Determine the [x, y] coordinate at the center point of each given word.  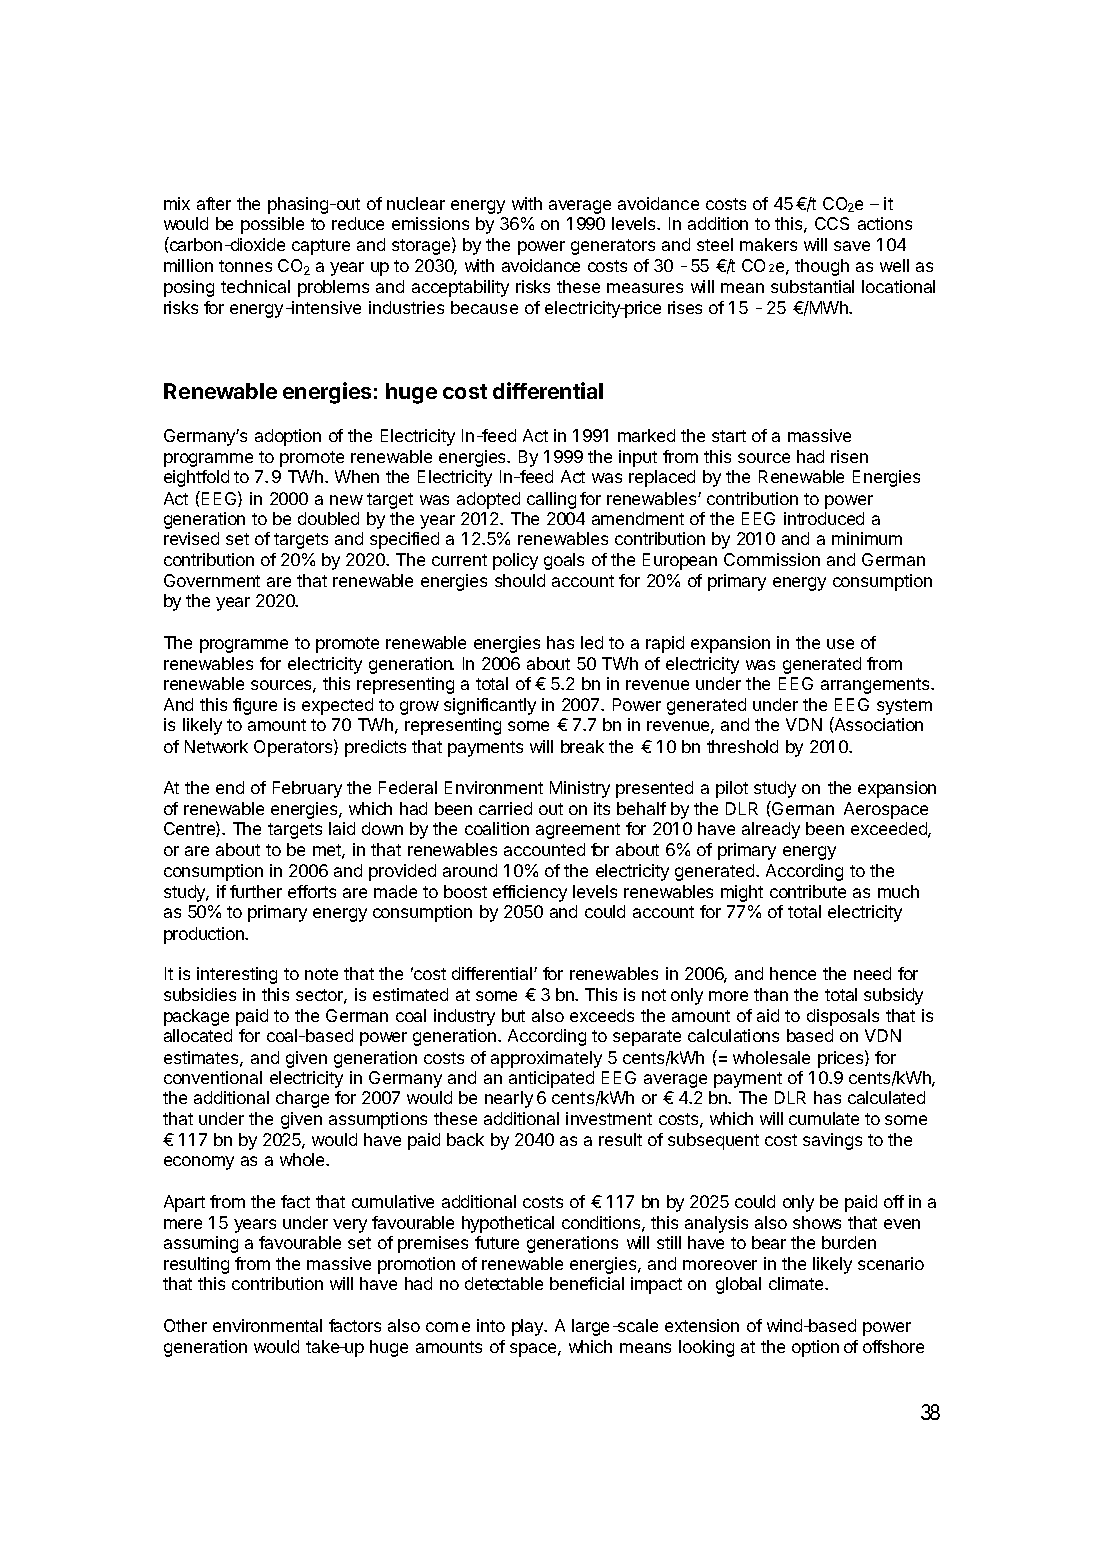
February [307, 789]
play [529, 1327]
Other [185, 1325]
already [771, 830]
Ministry [580, 789]
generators [613, 247]
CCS [832, 223]
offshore [893, 1346]
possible [272, 225]
